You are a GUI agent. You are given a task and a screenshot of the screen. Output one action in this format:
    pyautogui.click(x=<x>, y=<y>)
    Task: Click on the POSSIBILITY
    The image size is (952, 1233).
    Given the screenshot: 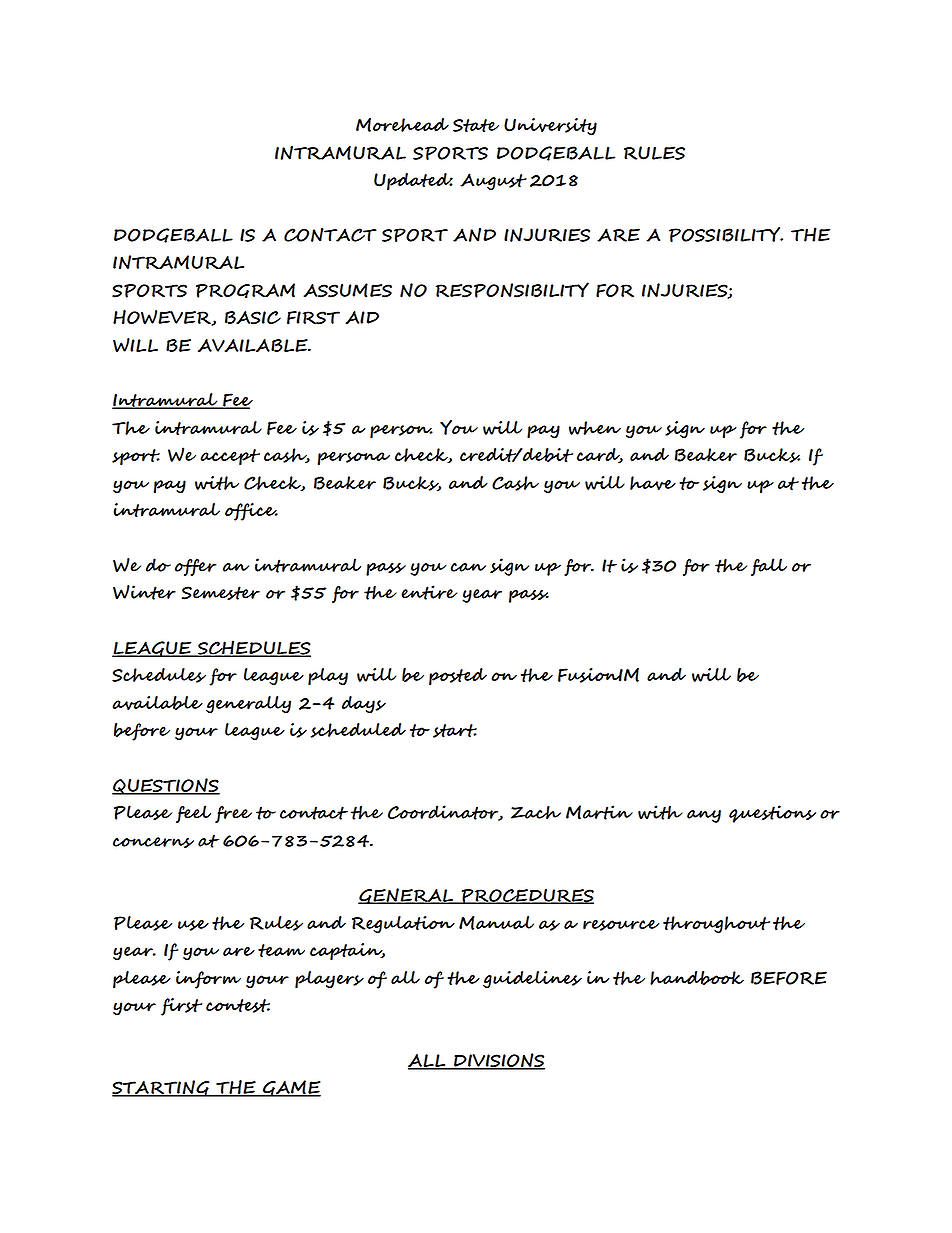 What is the action you would take?
    pyautogui.click(x=726, y=234)
